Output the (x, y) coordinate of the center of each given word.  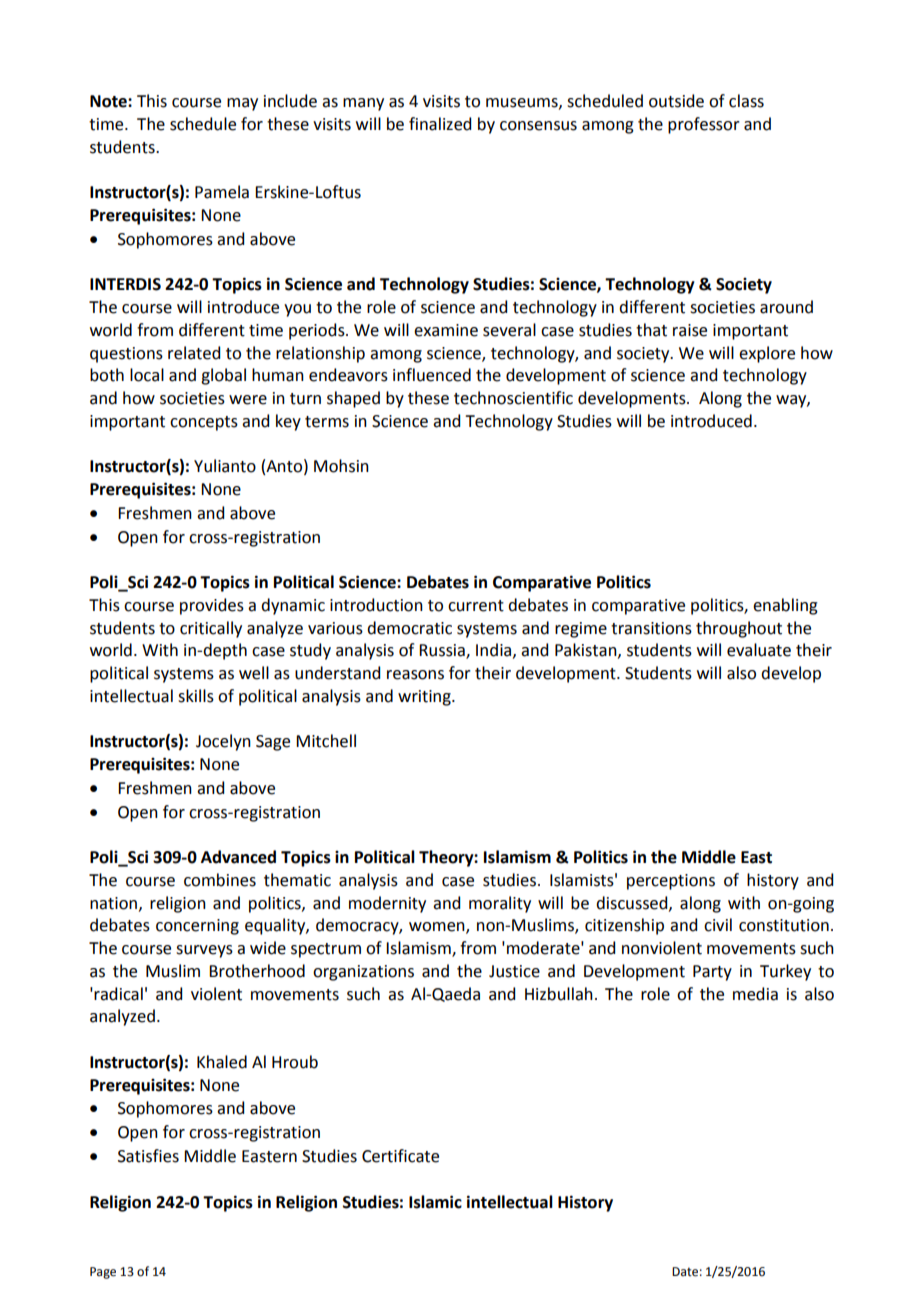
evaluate (759, 650)
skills (196, 696)
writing (425, 698)
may (242, 104)
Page (103, 1273)
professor (704, 125)
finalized (440, 124)
